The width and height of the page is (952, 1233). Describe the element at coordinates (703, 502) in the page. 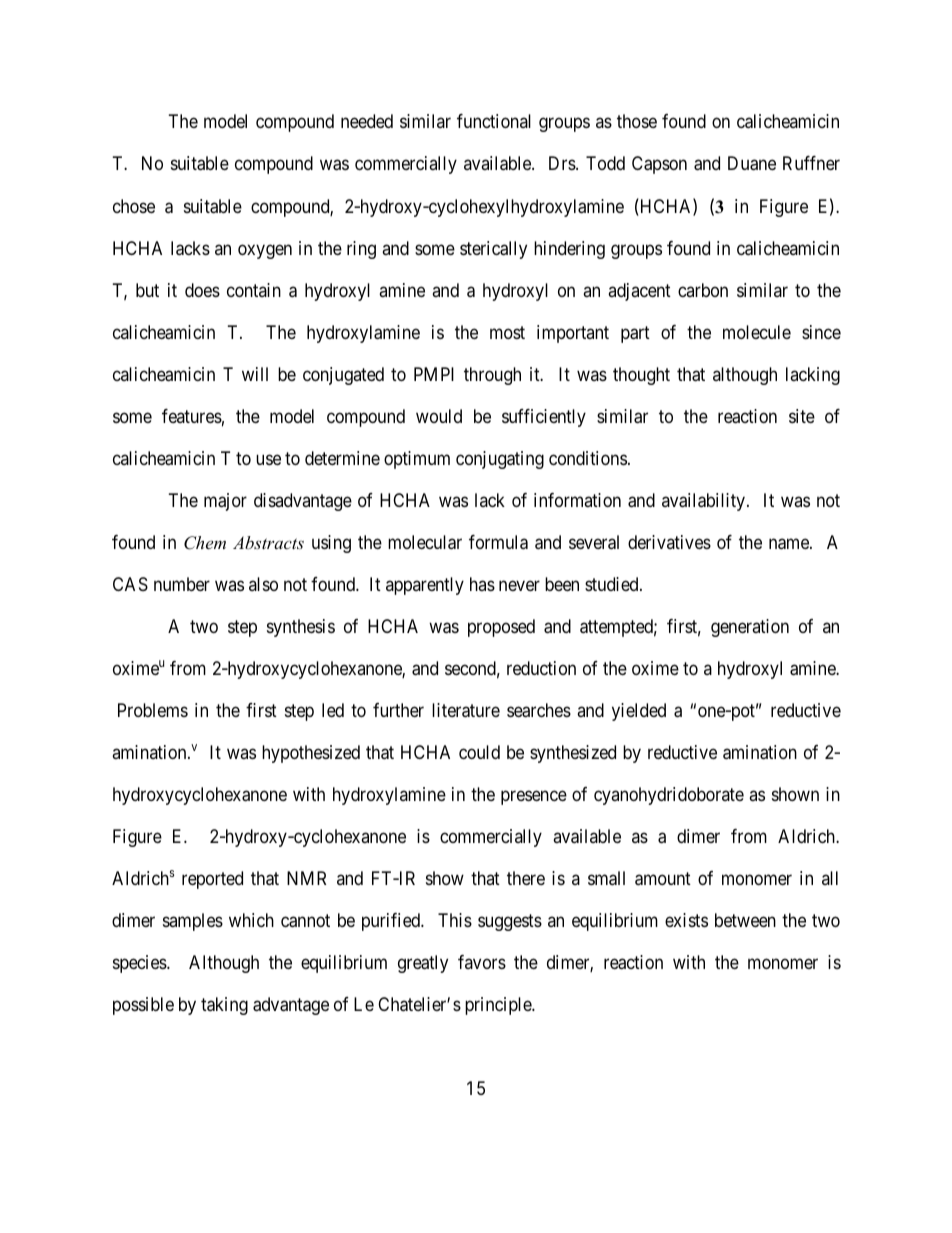

I see `availability` at that location.
